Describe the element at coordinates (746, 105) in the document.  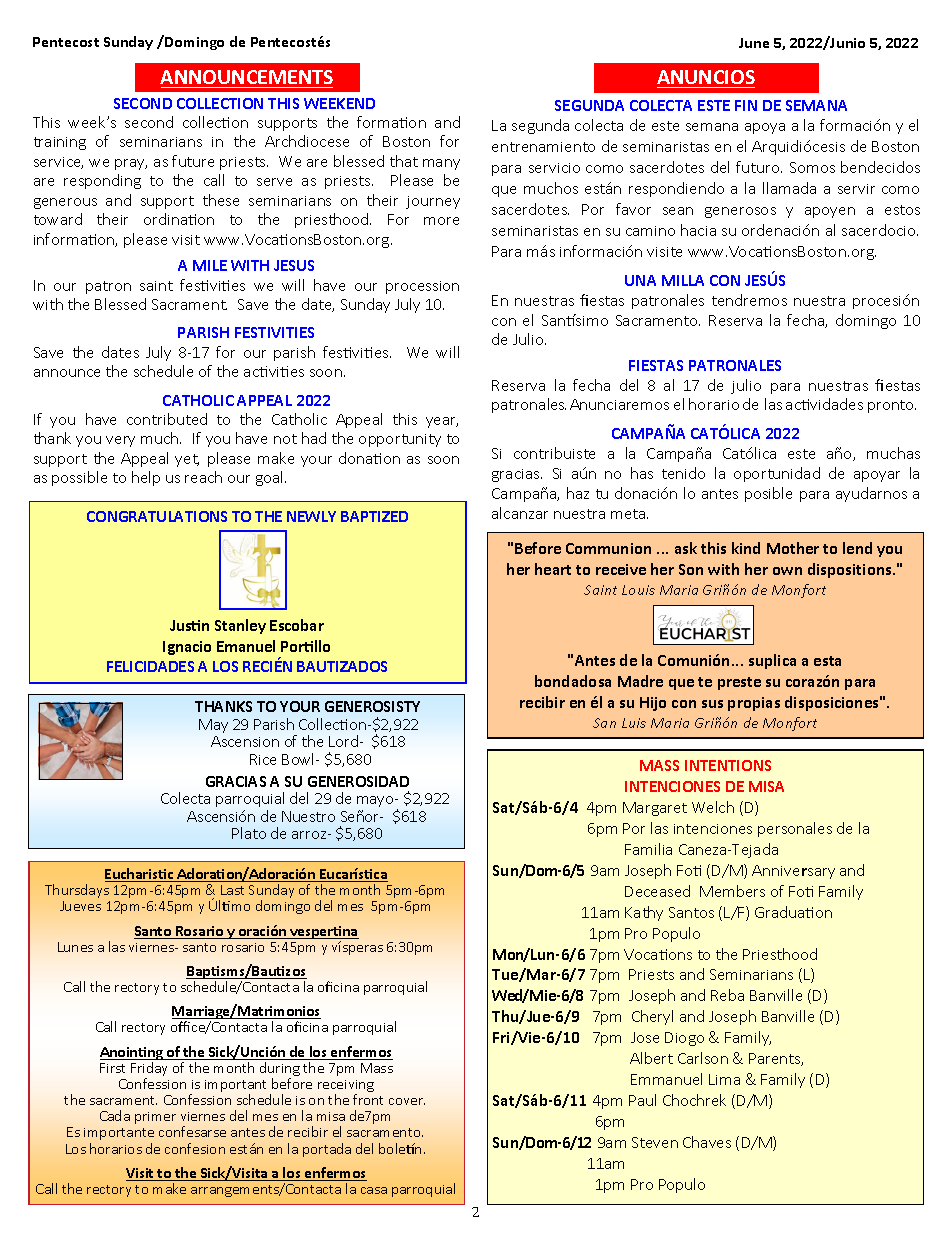
I see `FIN` at that location.
